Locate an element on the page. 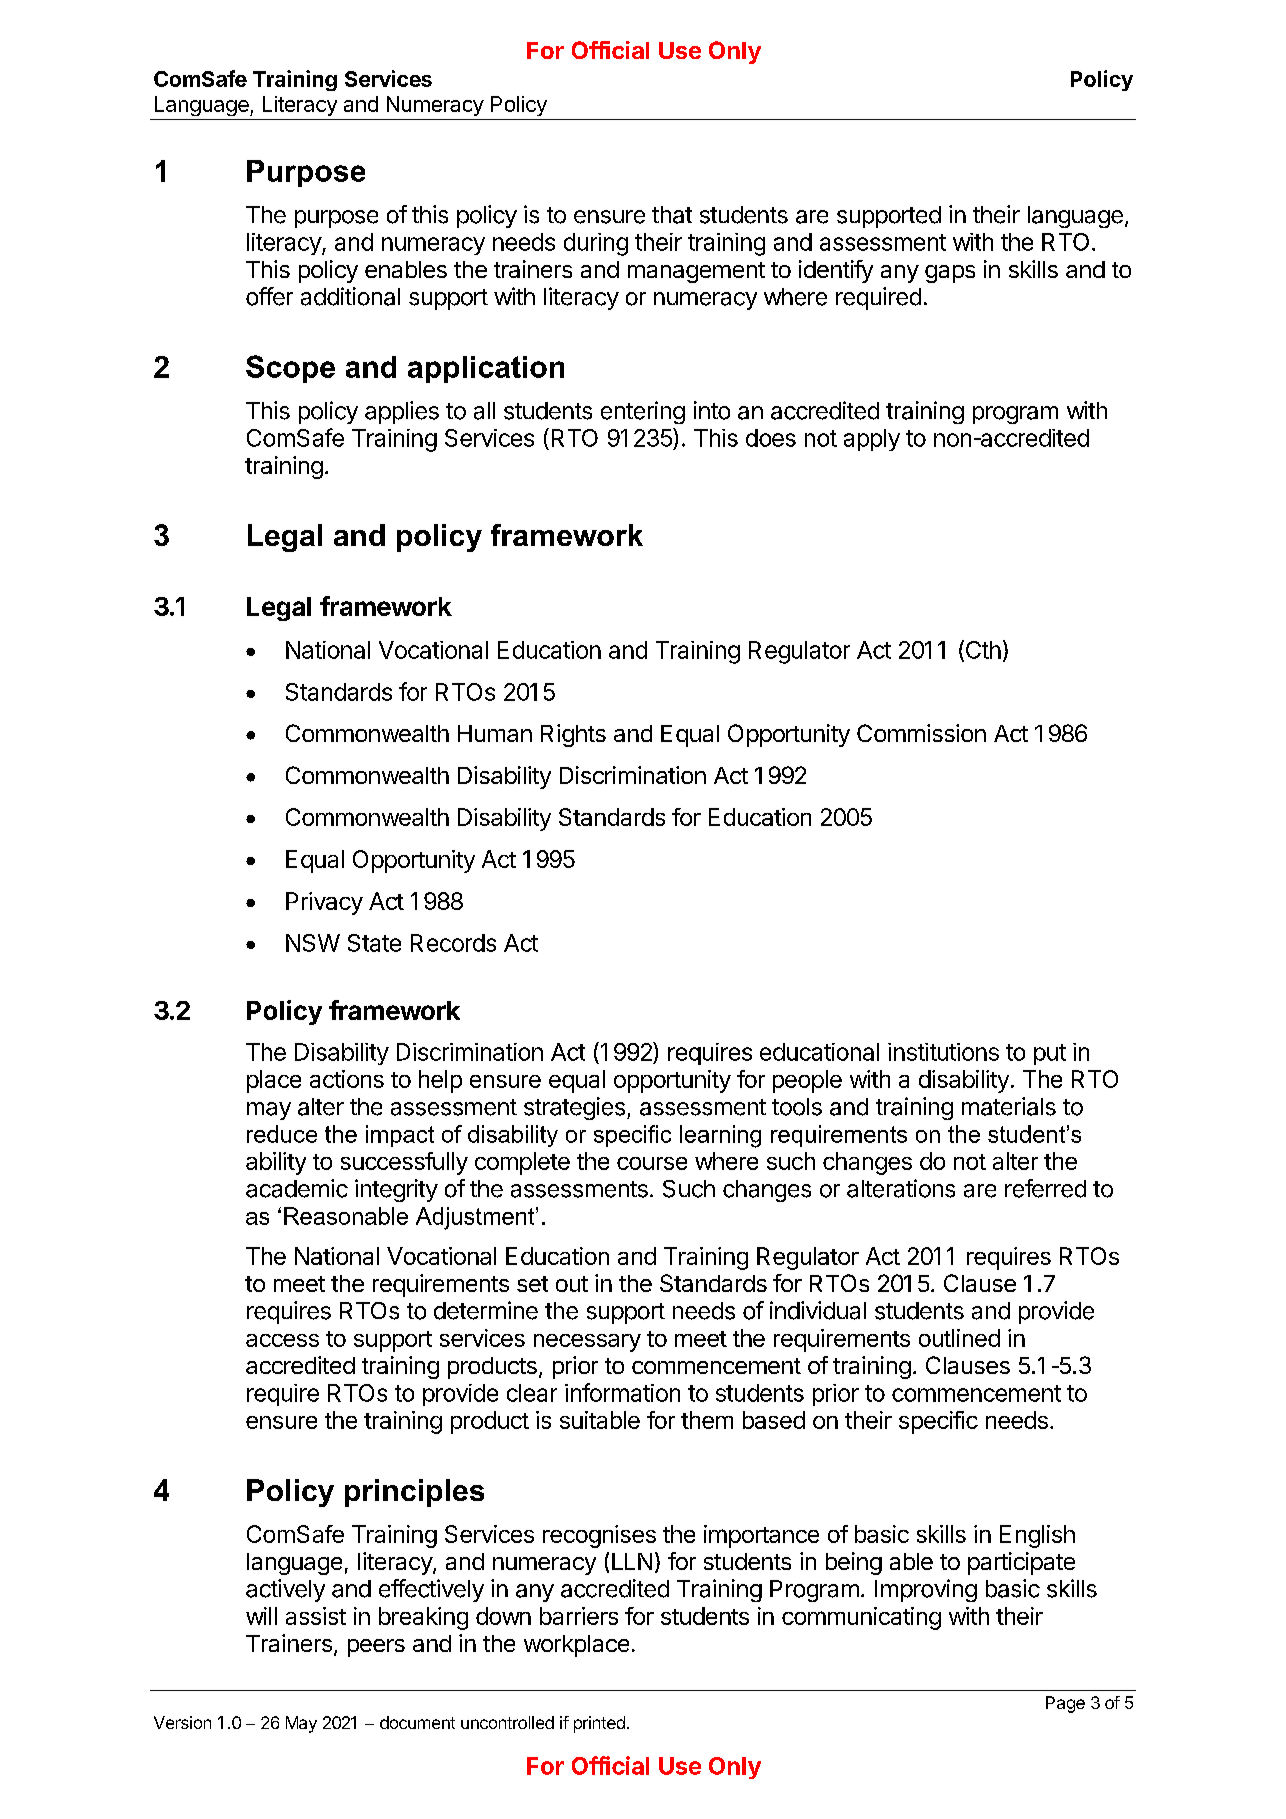 The image size is (1286, 1819). during is located at coordinates (596, 244).
